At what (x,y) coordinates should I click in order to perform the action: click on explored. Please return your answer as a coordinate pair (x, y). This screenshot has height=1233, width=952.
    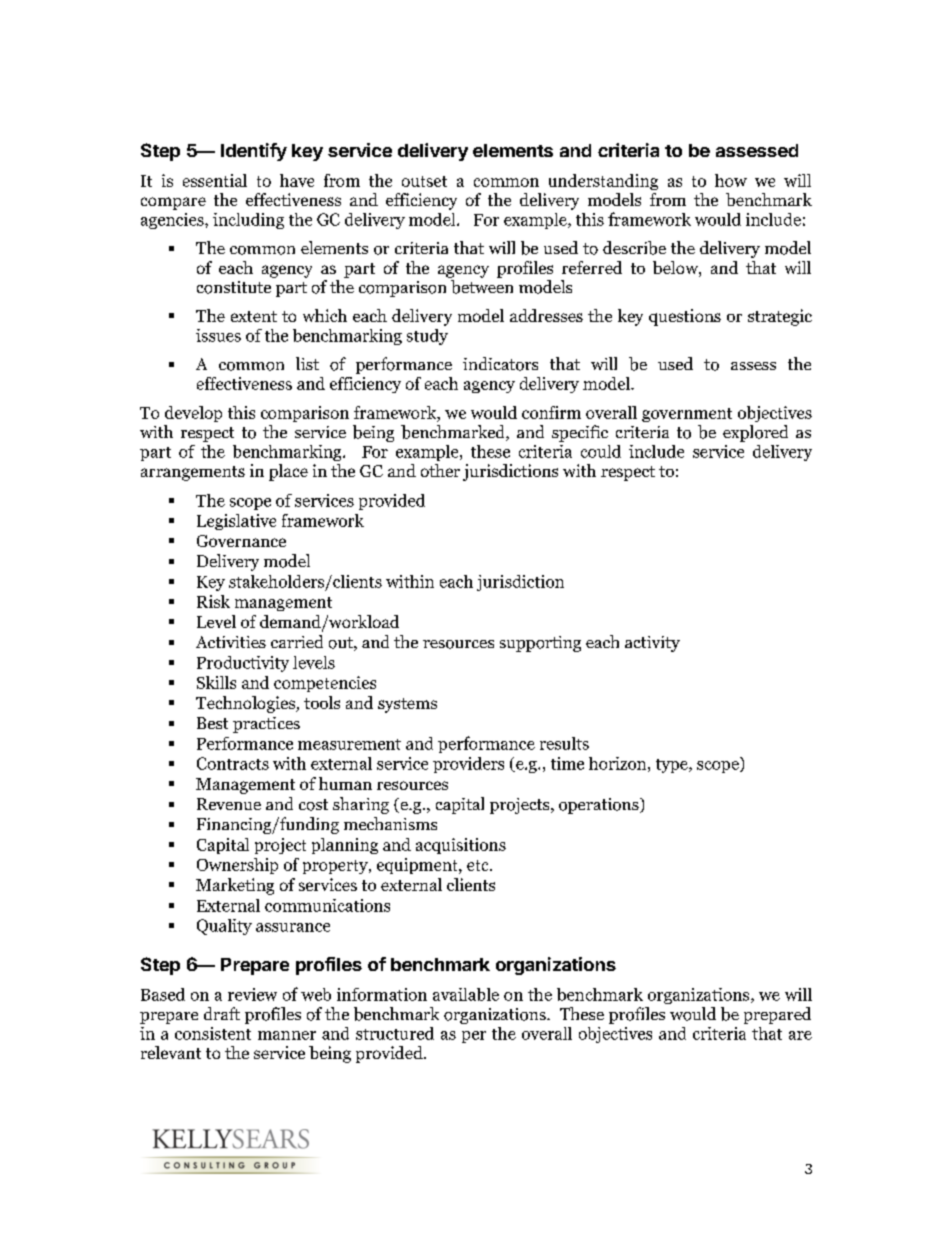
    Looking at the image, I should click on (755, 433).
